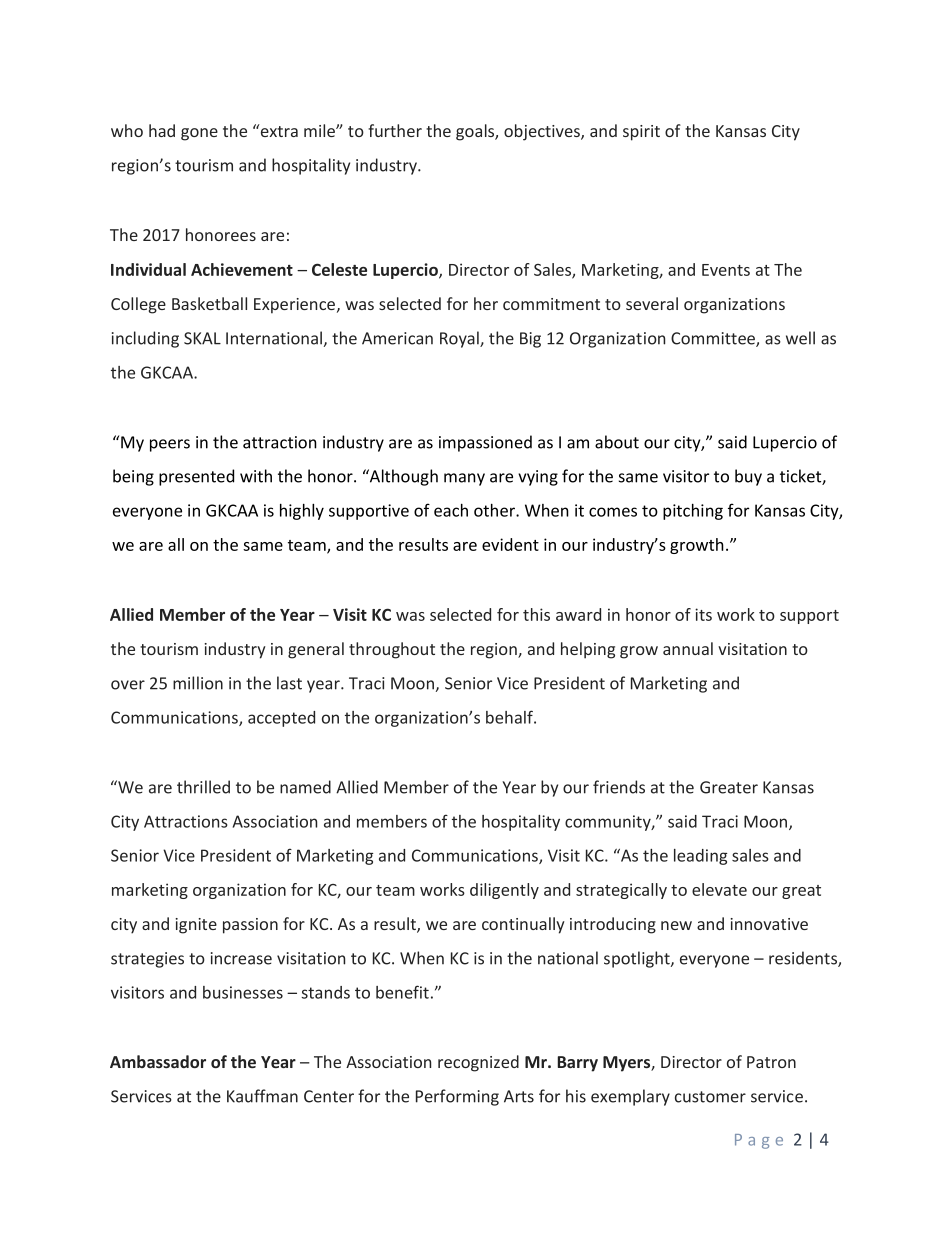 This screenshot has width=952, height=1233. I want to click on well, so click(800, 338).
